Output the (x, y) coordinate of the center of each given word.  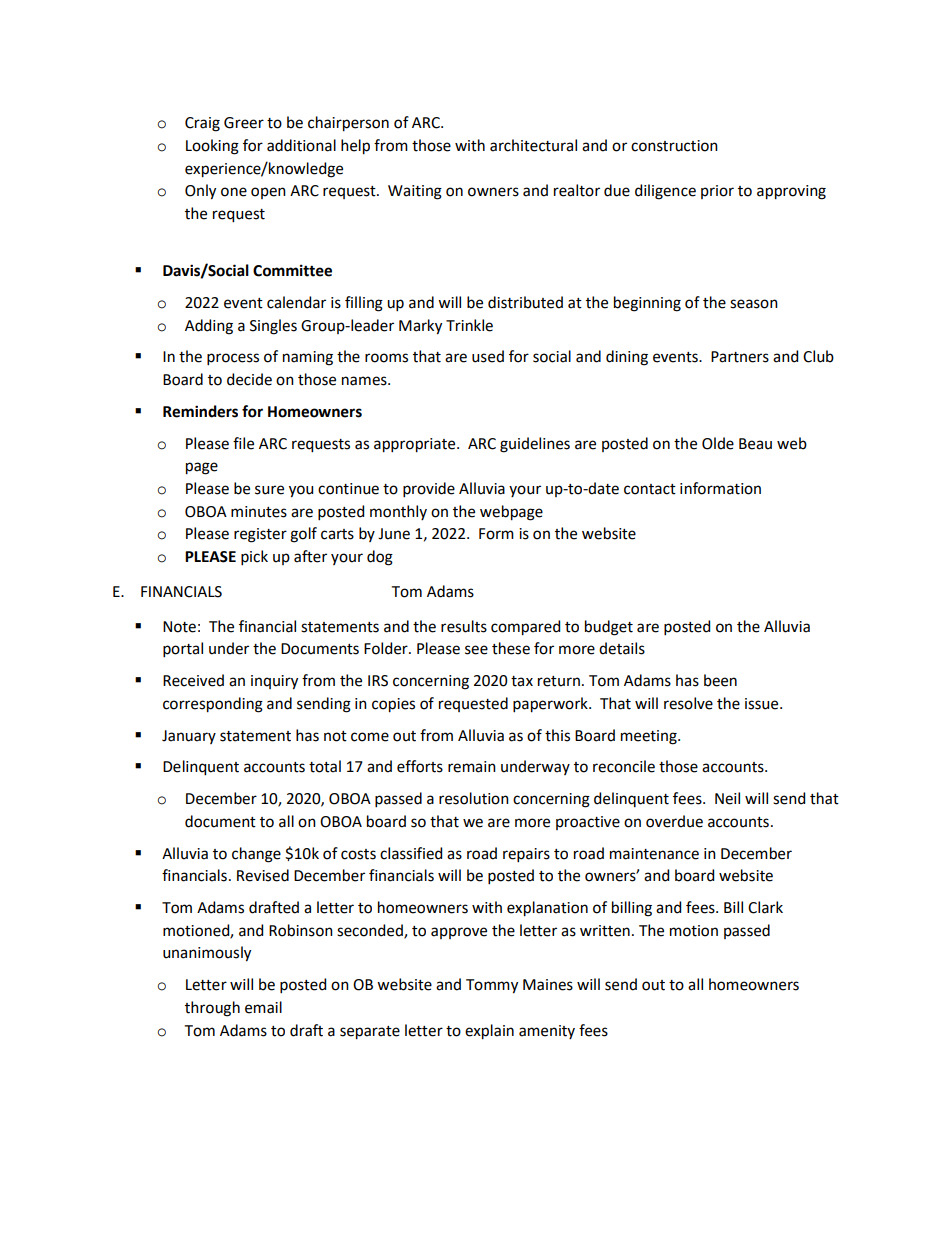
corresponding (213, 705)
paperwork (551, 705)
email (263, 1007)
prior (717, 192)
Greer (244, 123)
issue (763, 704)
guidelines (535, 445)
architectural (533, 145)
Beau (755, 444)
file (243, 443)
